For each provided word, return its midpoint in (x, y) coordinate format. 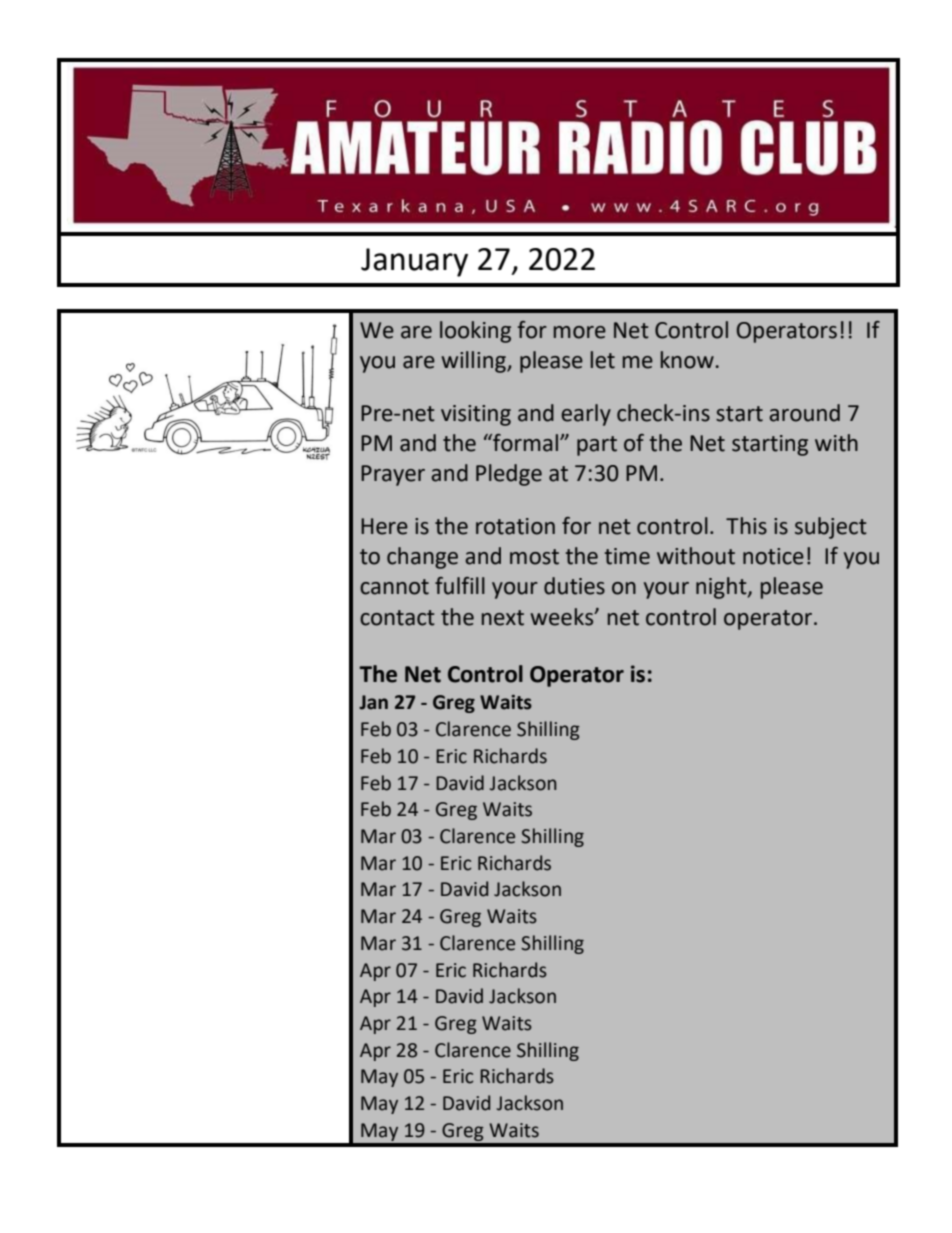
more (580, 332)
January (414, 262)
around (804, 413)
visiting (476, 415)
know (687, 360)
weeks (563, 617)
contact (397, 618)
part (597, 446)
